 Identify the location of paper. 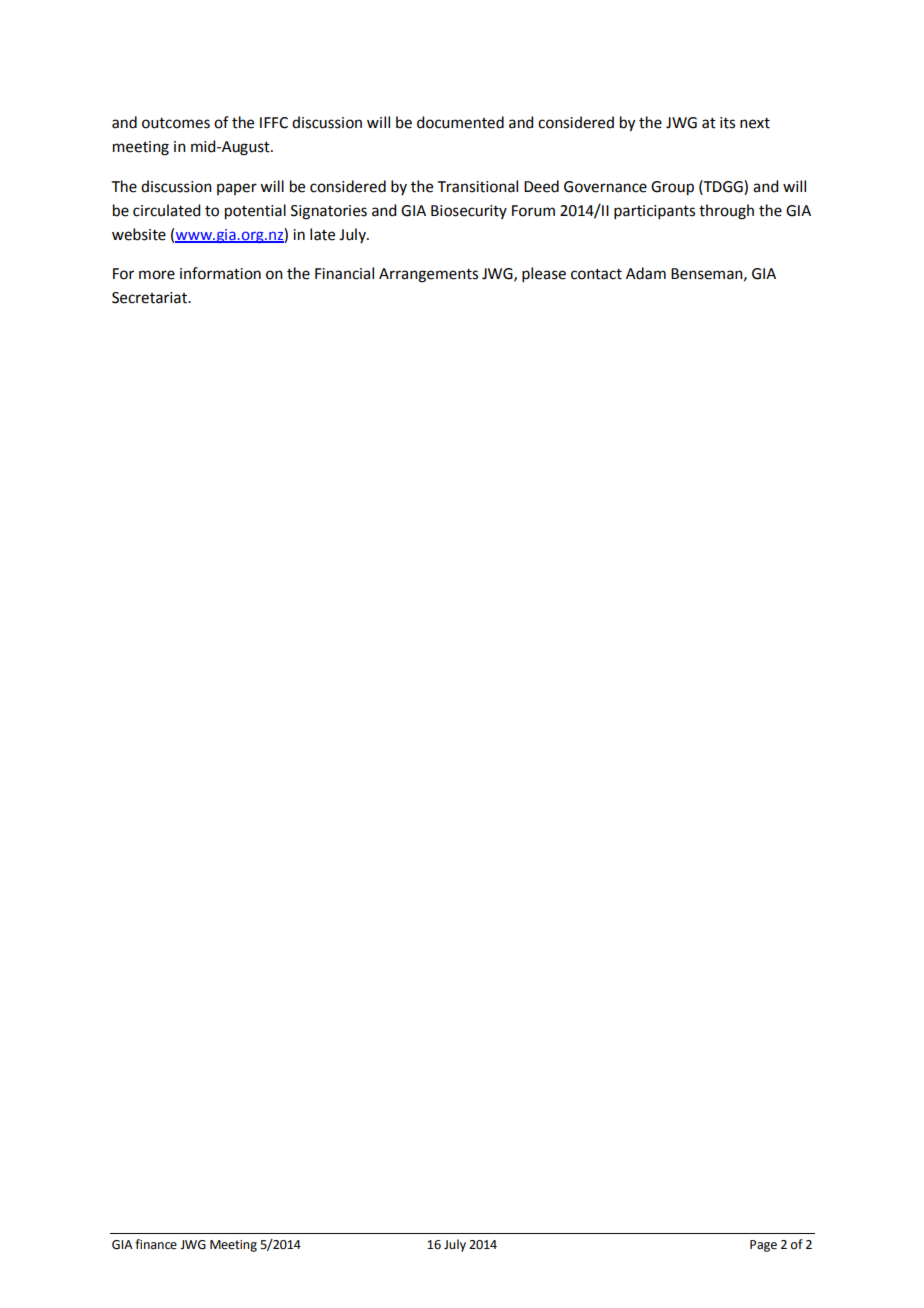
(237, 189).
